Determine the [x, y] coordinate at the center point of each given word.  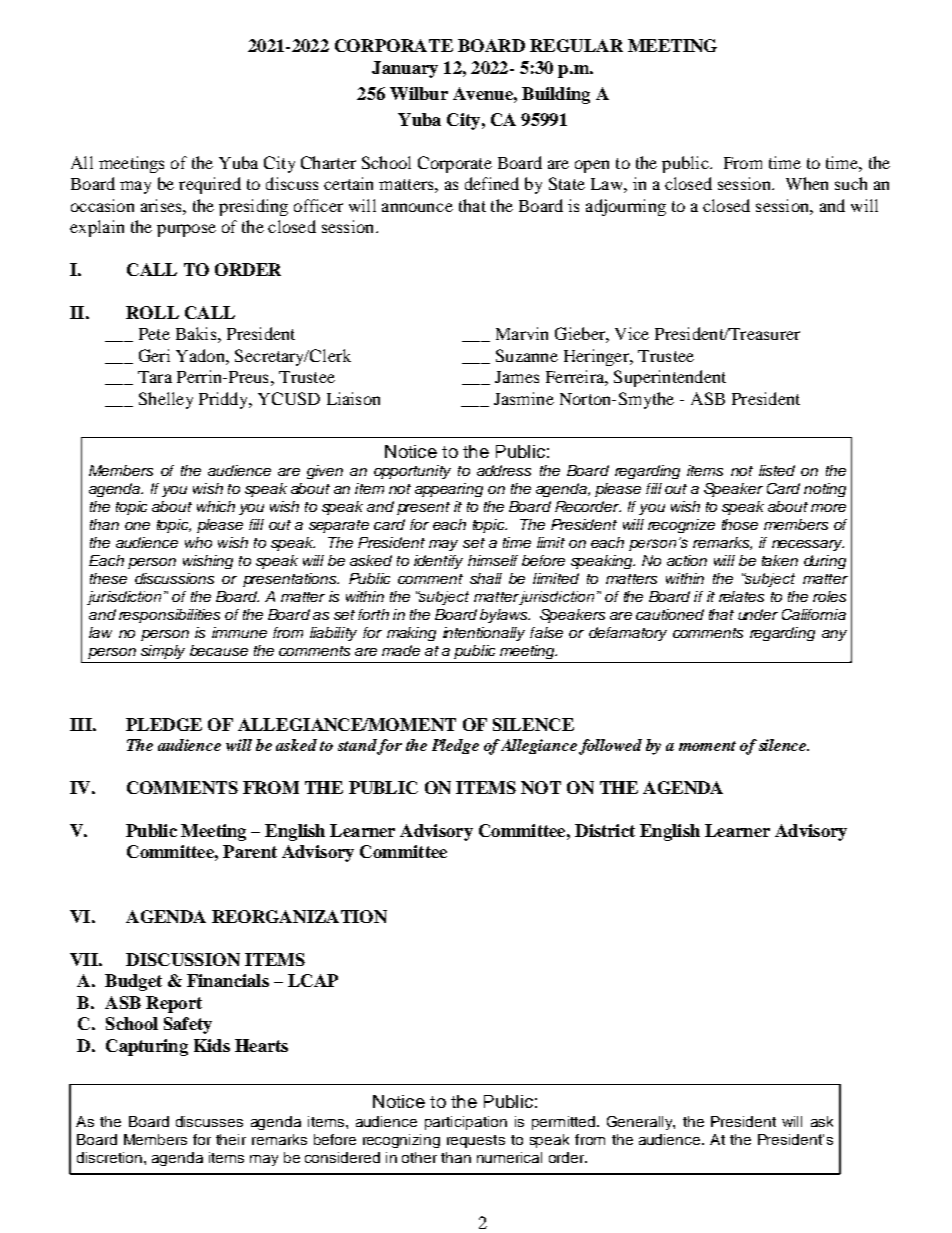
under [758, 614]
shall [486, 578]
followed [610, 747]
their [231, 1139]
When [807, 183]
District [605, 830]
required [210, 185]
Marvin [522, 333]
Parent [250, 851]
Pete [154, 334]
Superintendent [670, 378]
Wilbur [419, 93]
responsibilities [169, 616]
